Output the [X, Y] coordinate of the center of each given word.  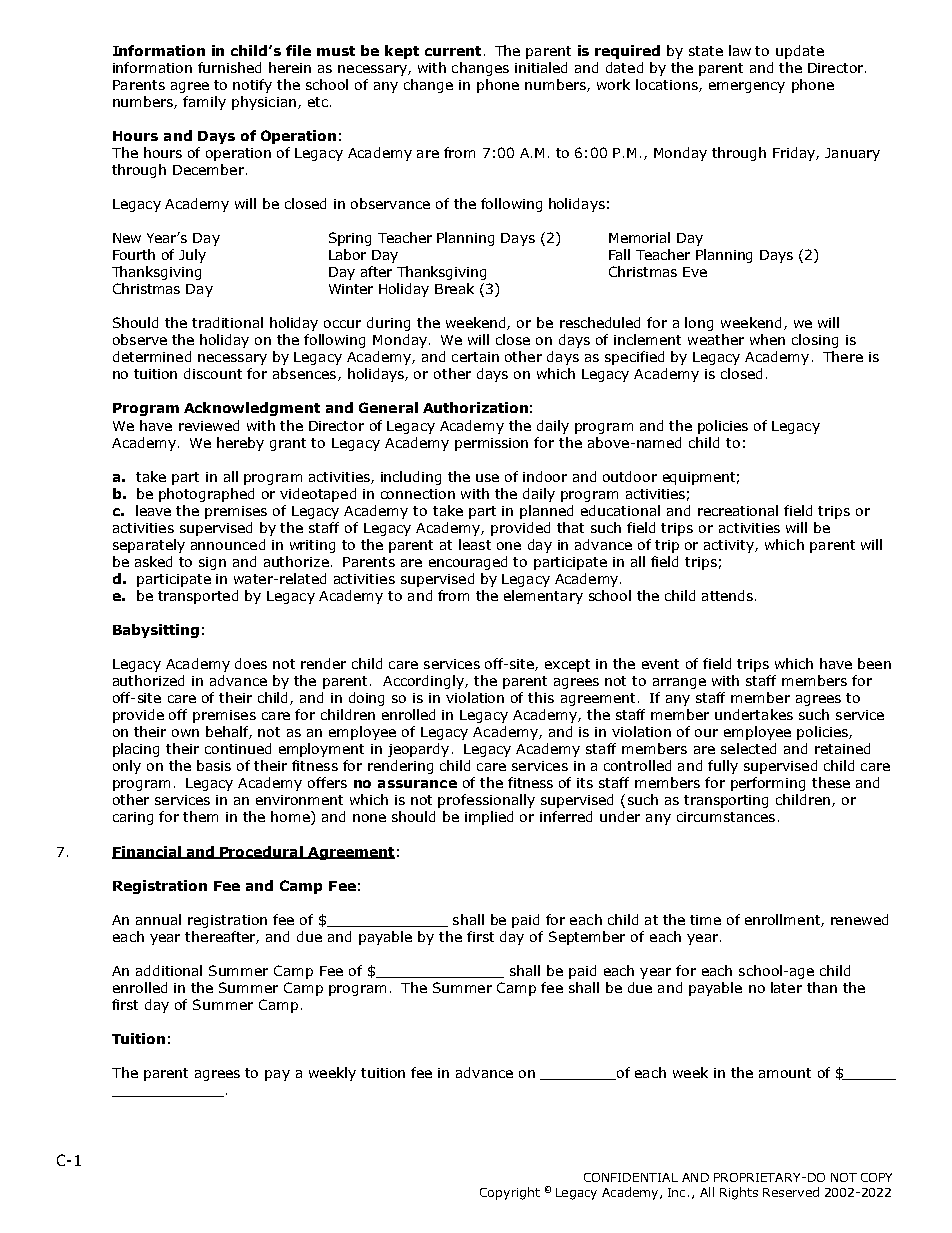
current [453, 51]
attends [727, 595]
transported [198, 597]
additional [169, 970]
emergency [747, 87]
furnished [229, 67]
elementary [543, 597]
